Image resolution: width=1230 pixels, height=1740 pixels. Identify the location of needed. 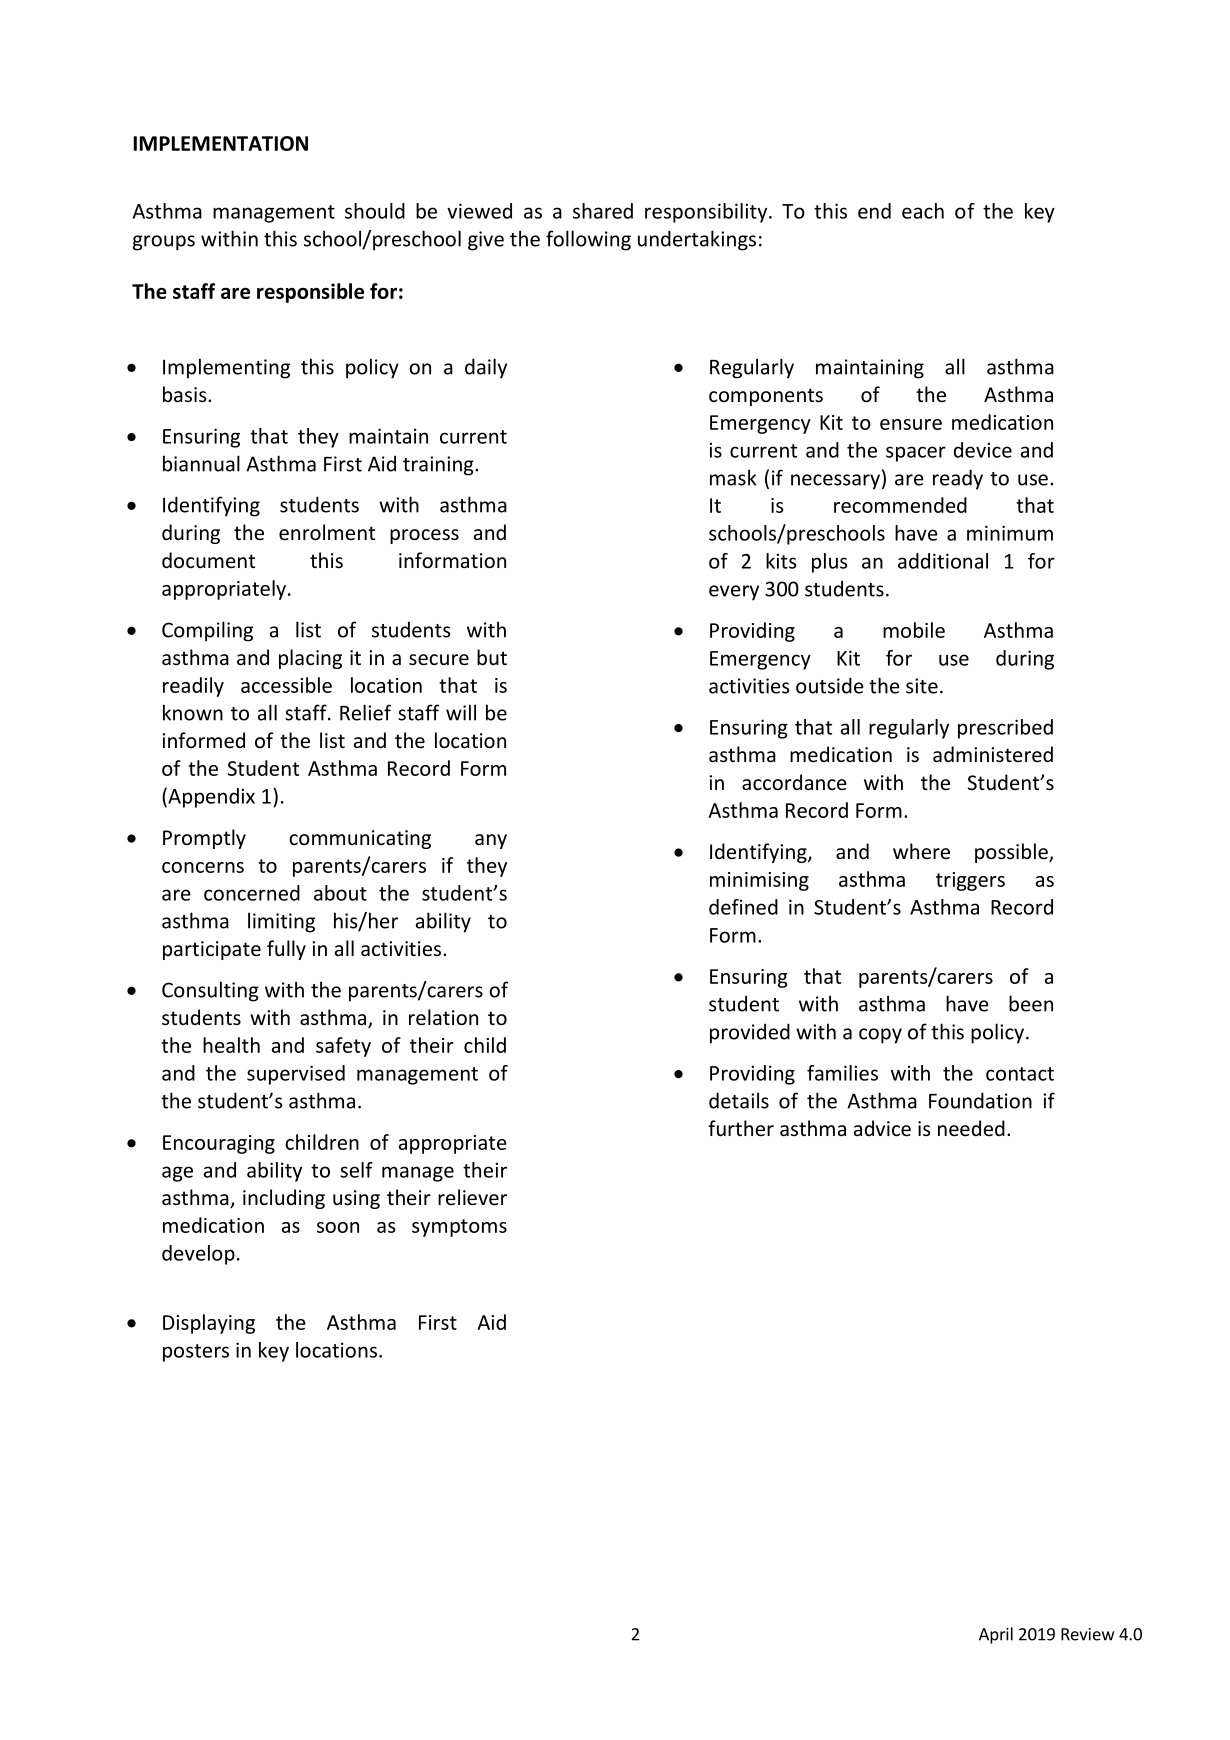
(971, 1128).
